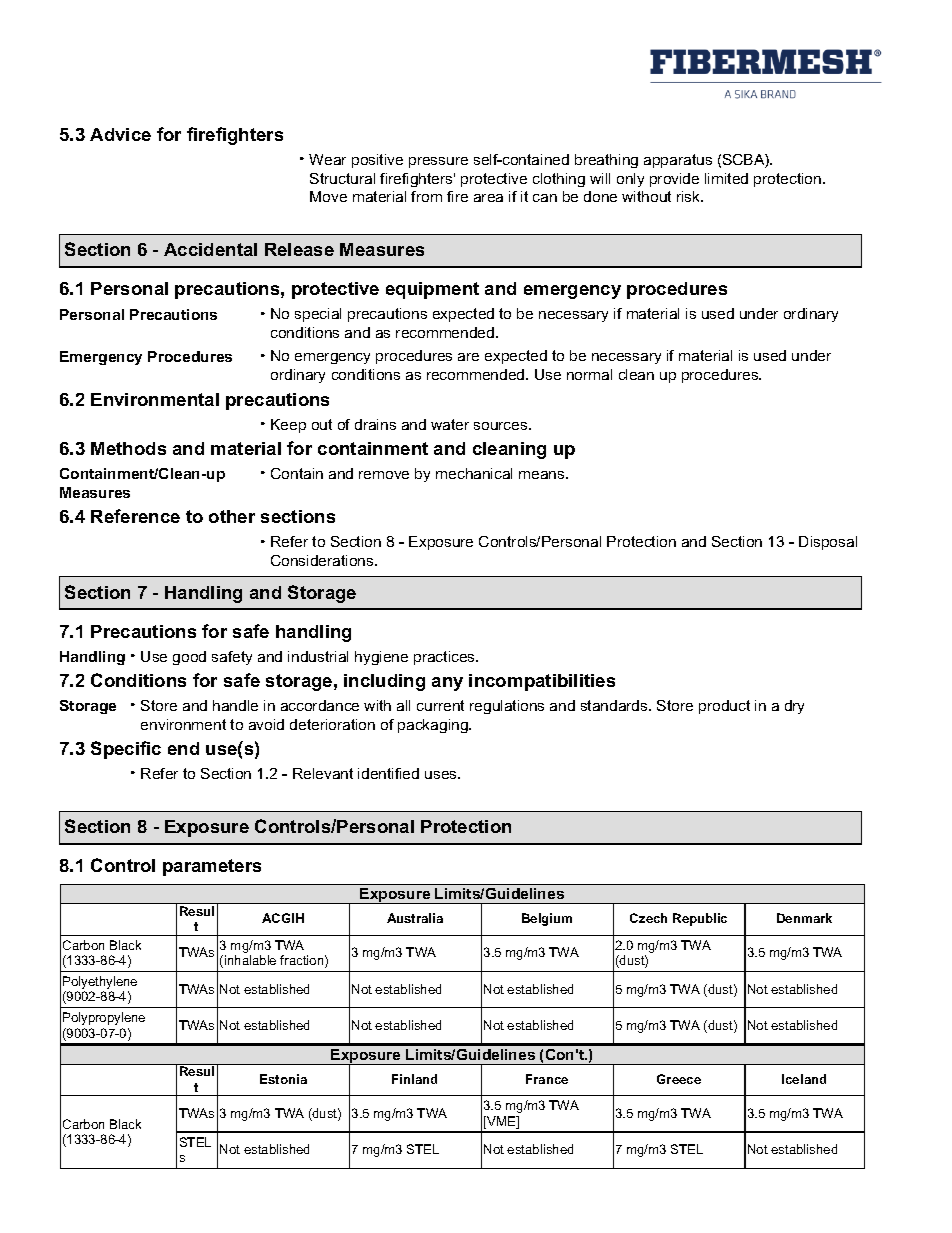 This image has width=952, height=1233. I want to click on product, so click(724, 707).
